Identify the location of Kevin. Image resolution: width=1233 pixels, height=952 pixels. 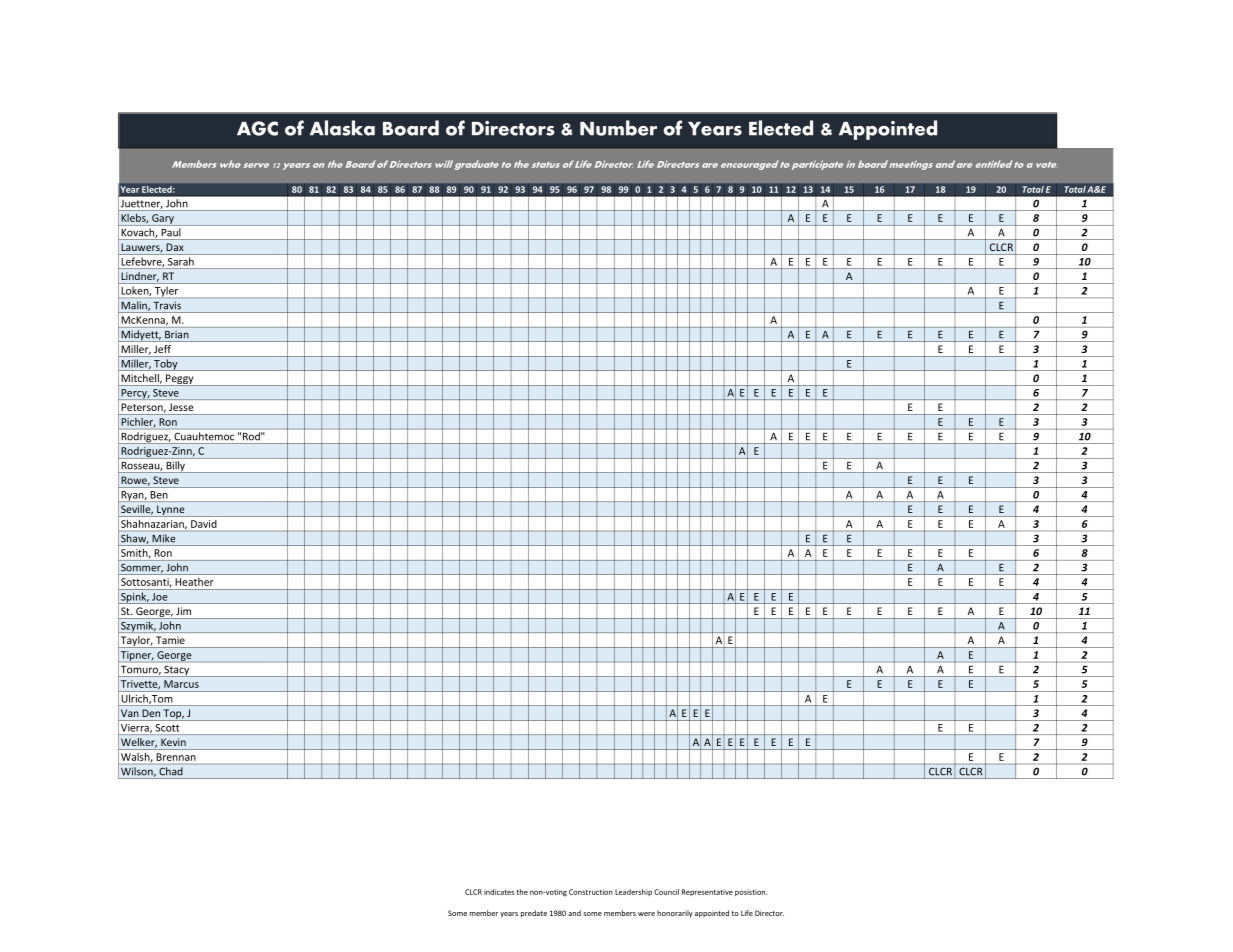
(173, 742).
